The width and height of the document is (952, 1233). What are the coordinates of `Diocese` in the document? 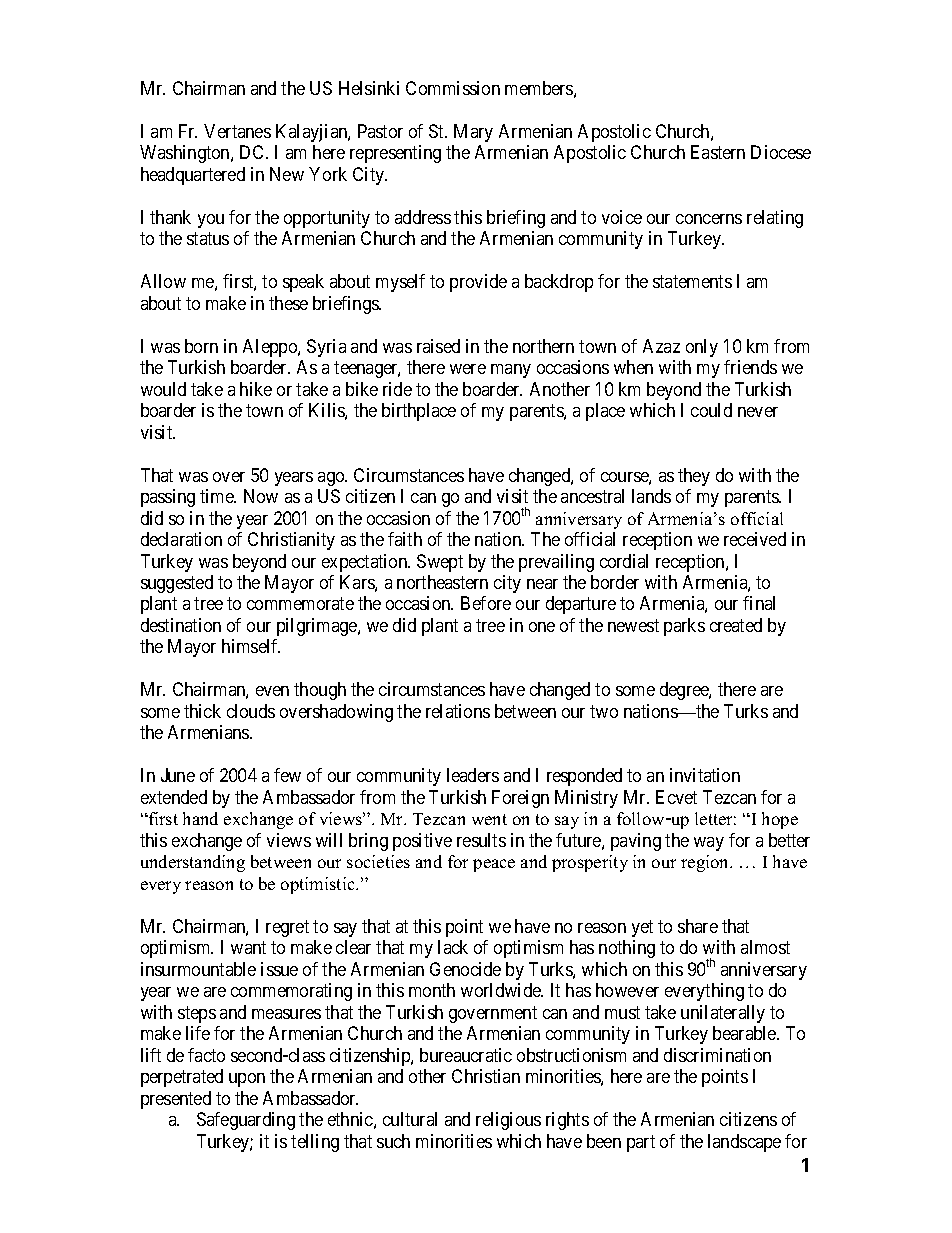 It's located at (781, 152).
